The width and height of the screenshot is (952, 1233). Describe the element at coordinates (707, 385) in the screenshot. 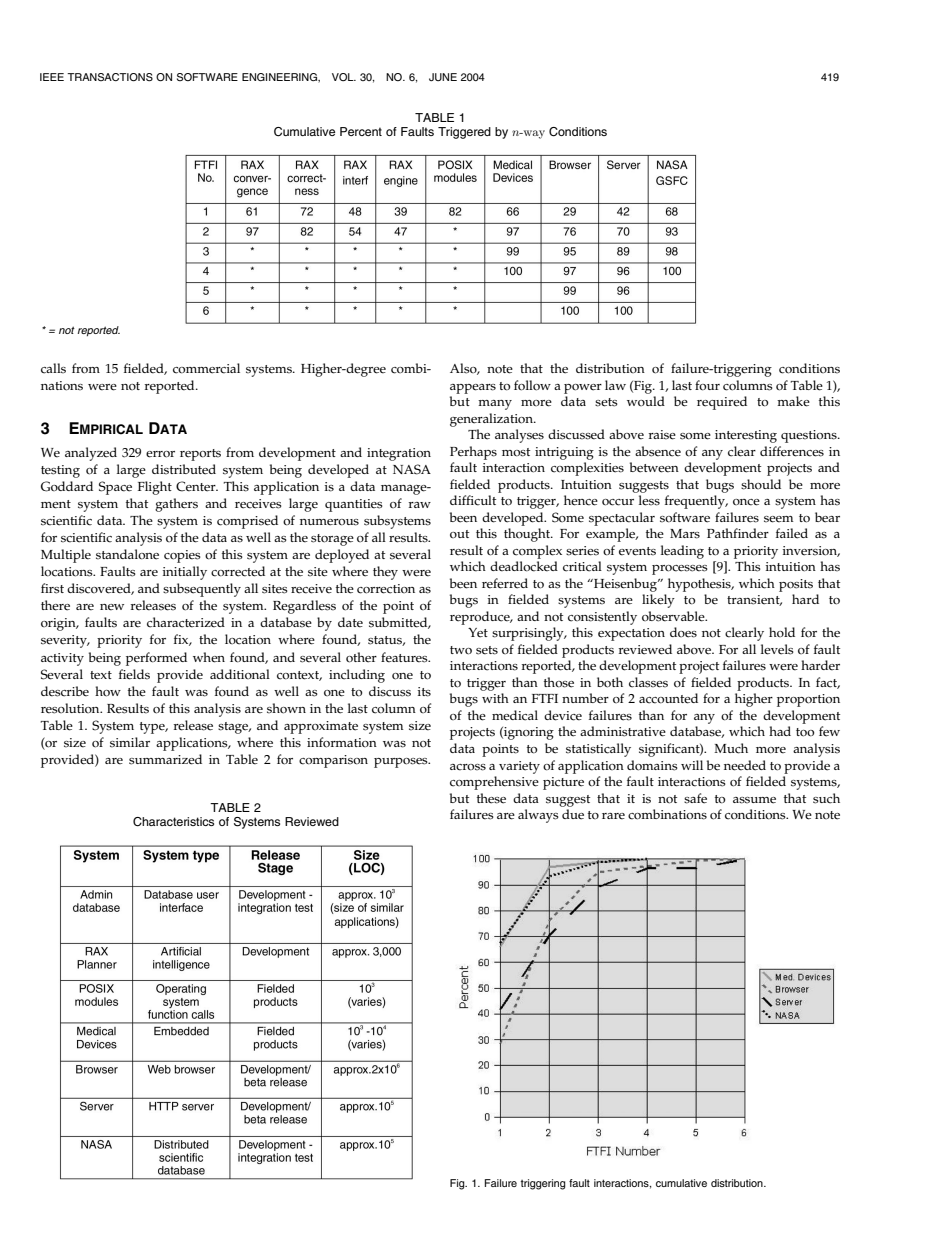

I see `four` at that location.
